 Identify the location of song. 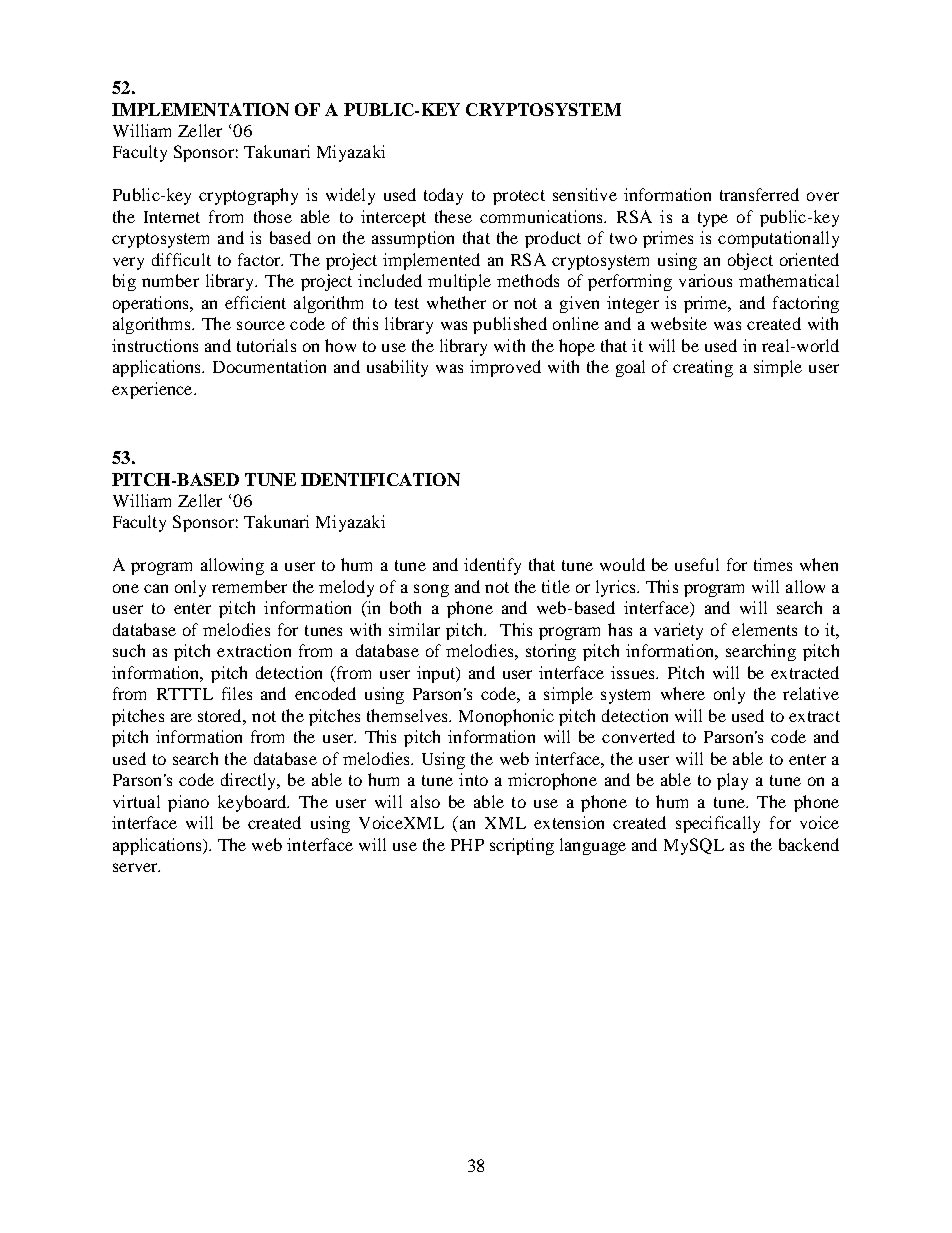
(431, 590).
